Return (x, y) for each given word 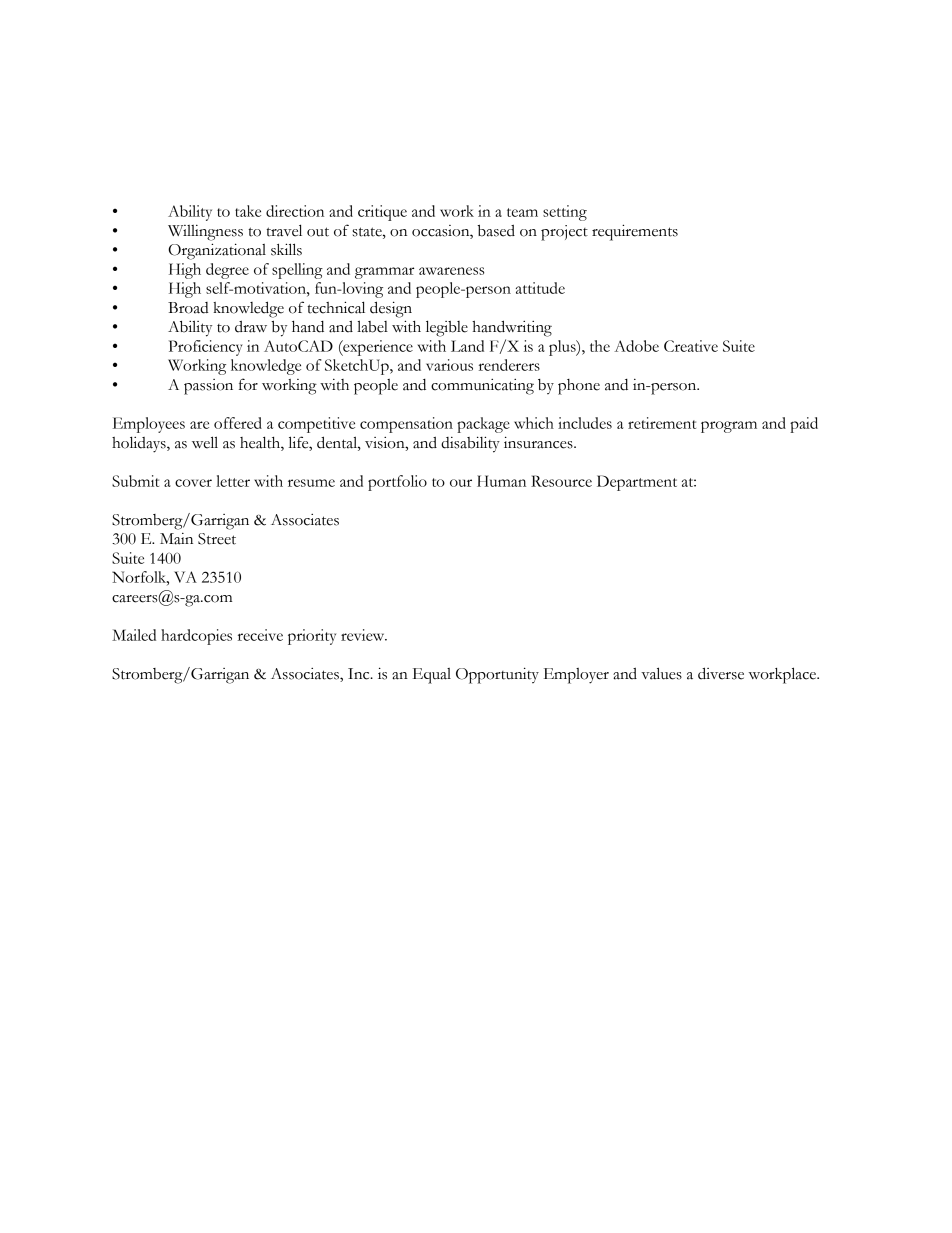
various (449, 365)
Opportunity (497, 675)
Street (217, 539)
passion (208, 387)
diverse (721, 673)
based (496, 230)
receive (260, 635)
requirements (635, 232)
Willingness (205, 233)
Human (501, 481)
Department (637, 483)
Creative (691, 346)
